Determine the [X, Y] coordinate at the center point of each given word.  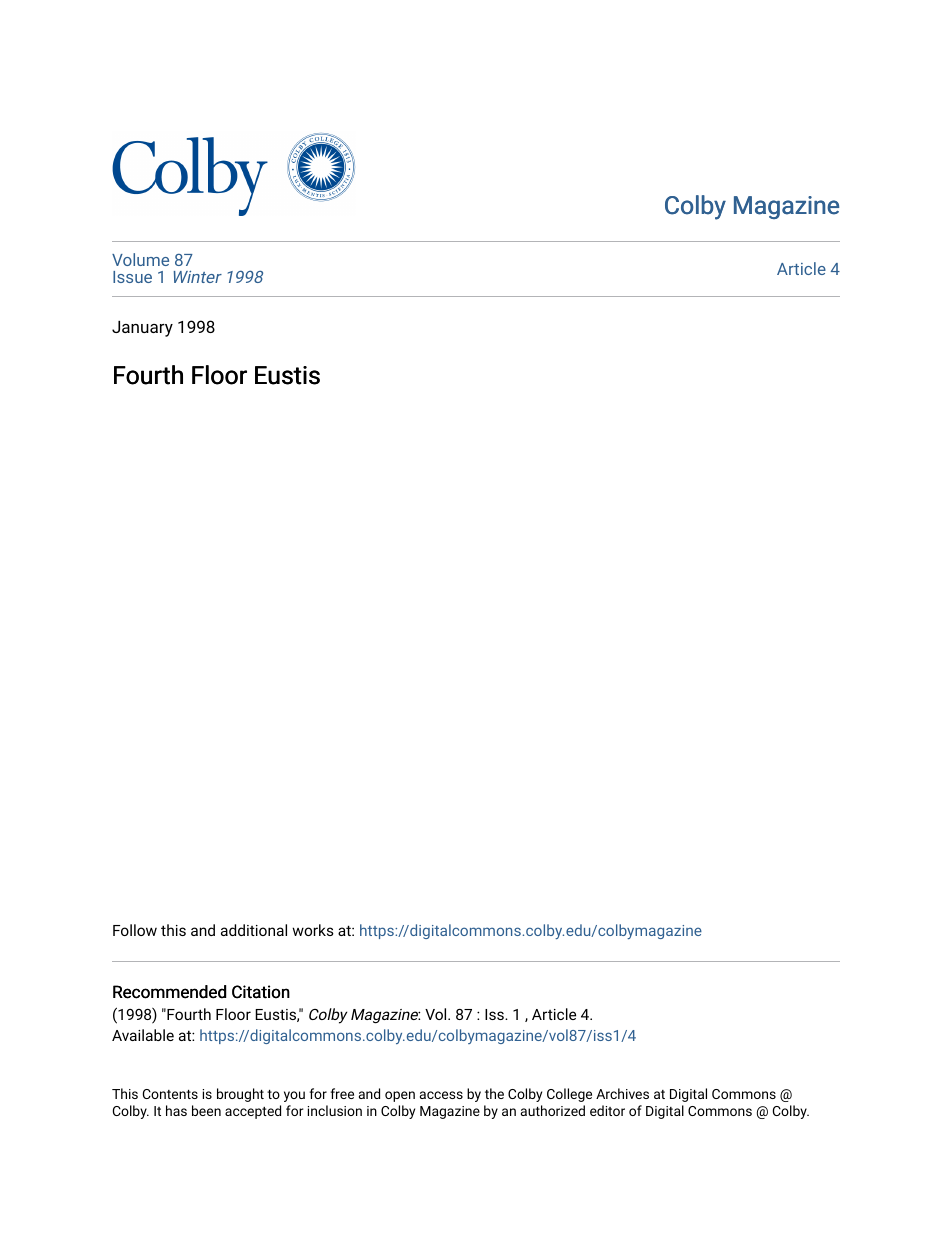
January [142, 329]
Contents [170, 1094]
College [569, 1095]
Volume [140, 259]
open [400, 1096]
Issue [132, 277]
